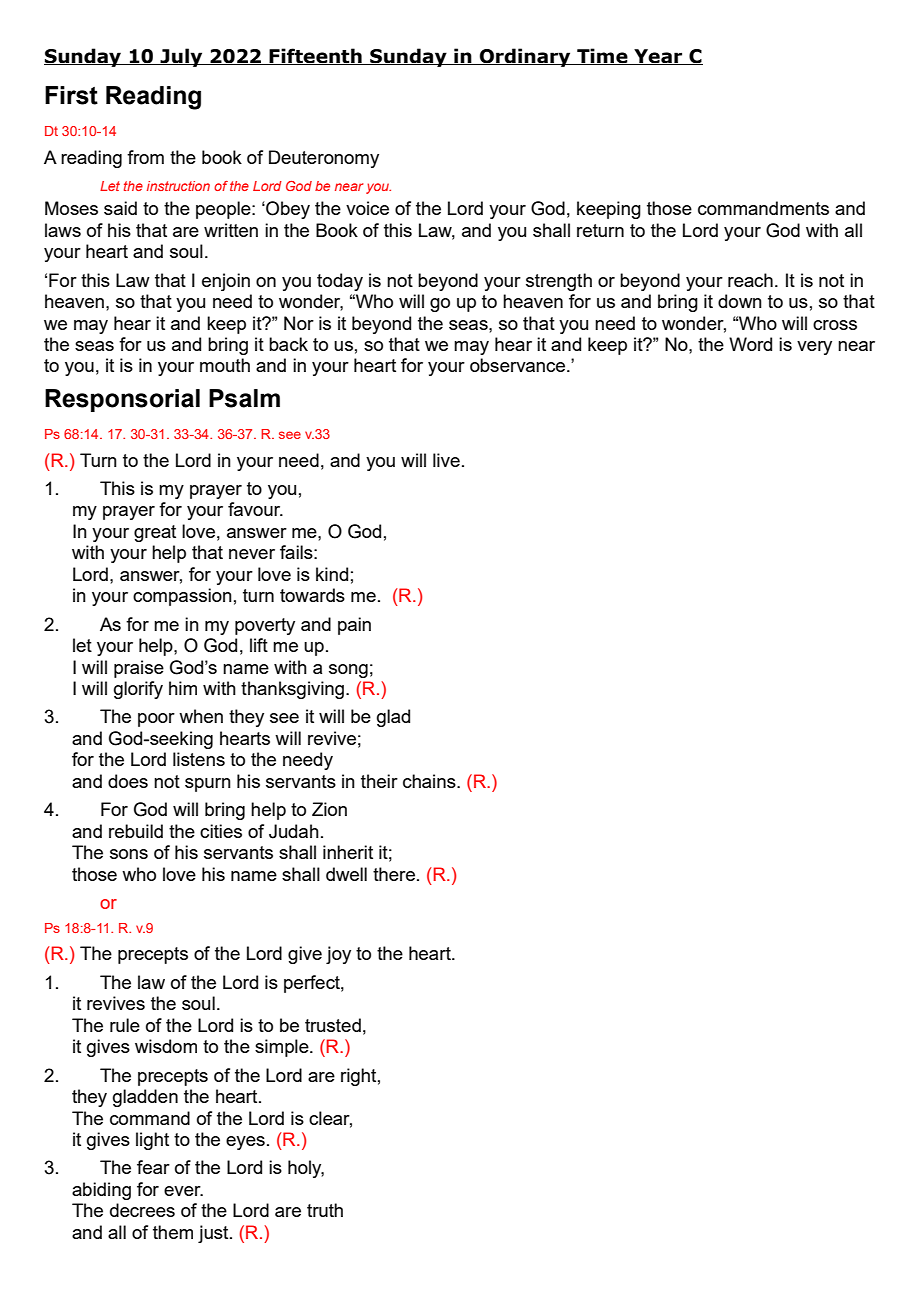  Describe the element at coordinates (325, 1210) in the screenshot. I see `truth` at that location.
